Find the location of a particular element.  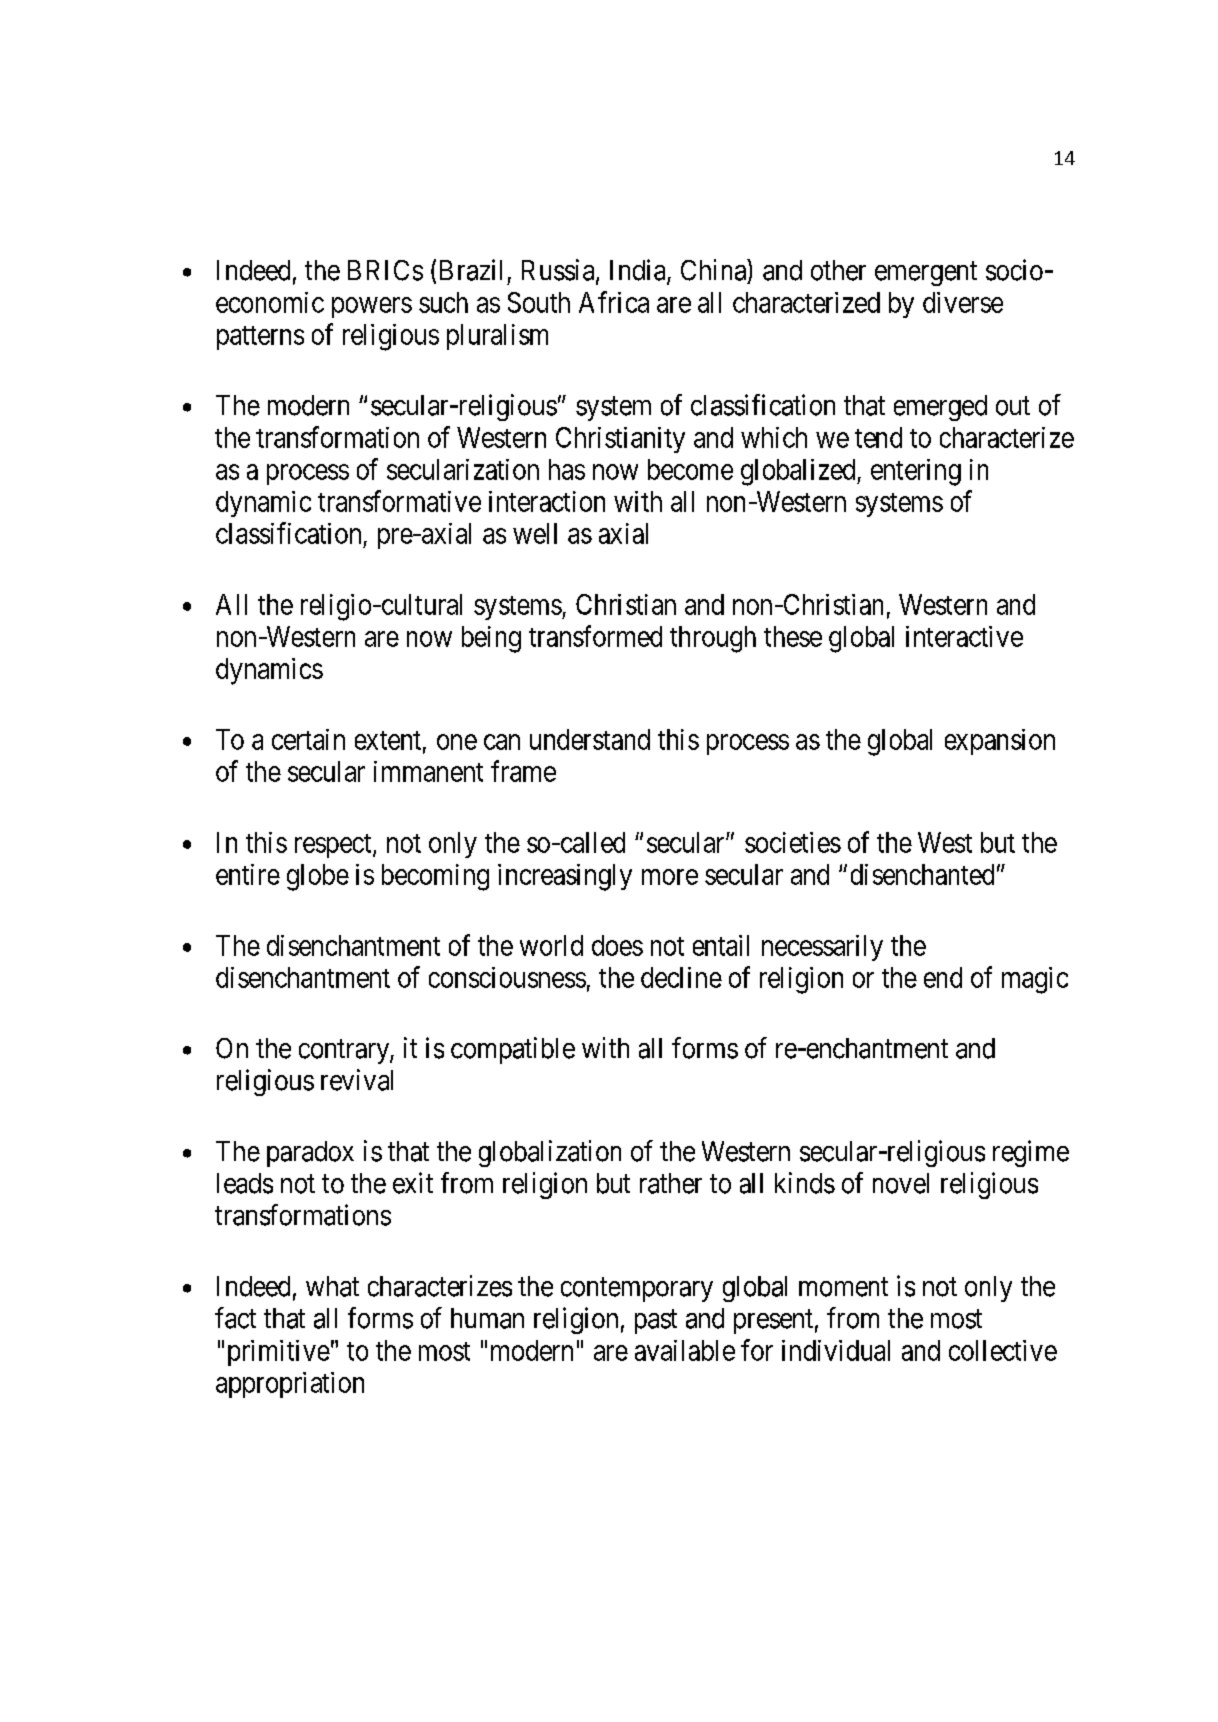

diverse is located at coordinates (963, 302).
